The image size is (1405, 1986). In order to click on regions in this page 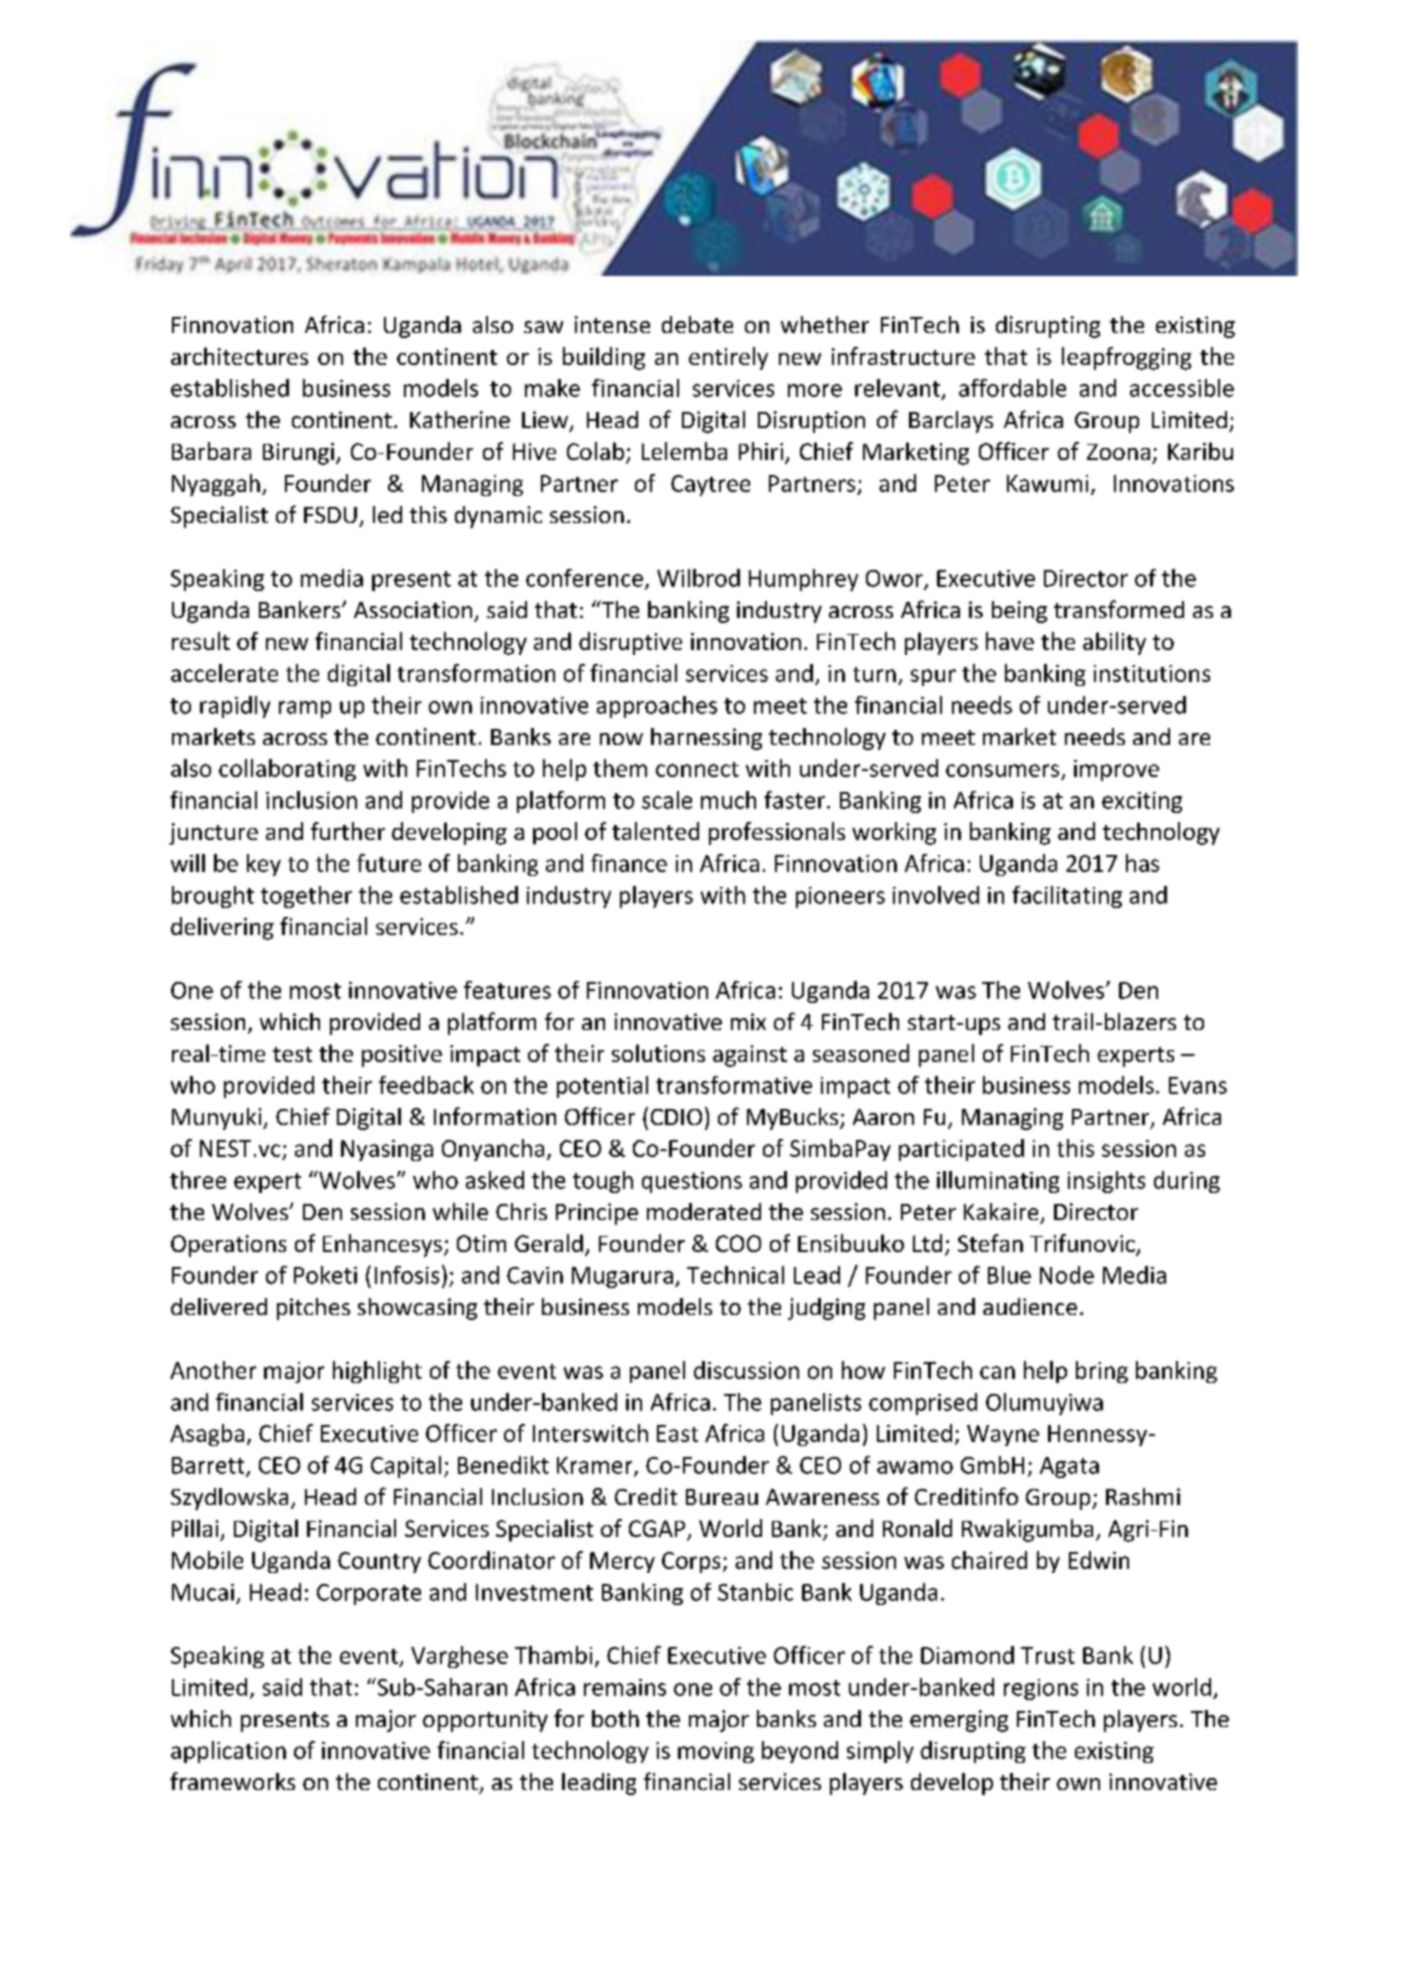, I will do `click(1041, 1689)`.
